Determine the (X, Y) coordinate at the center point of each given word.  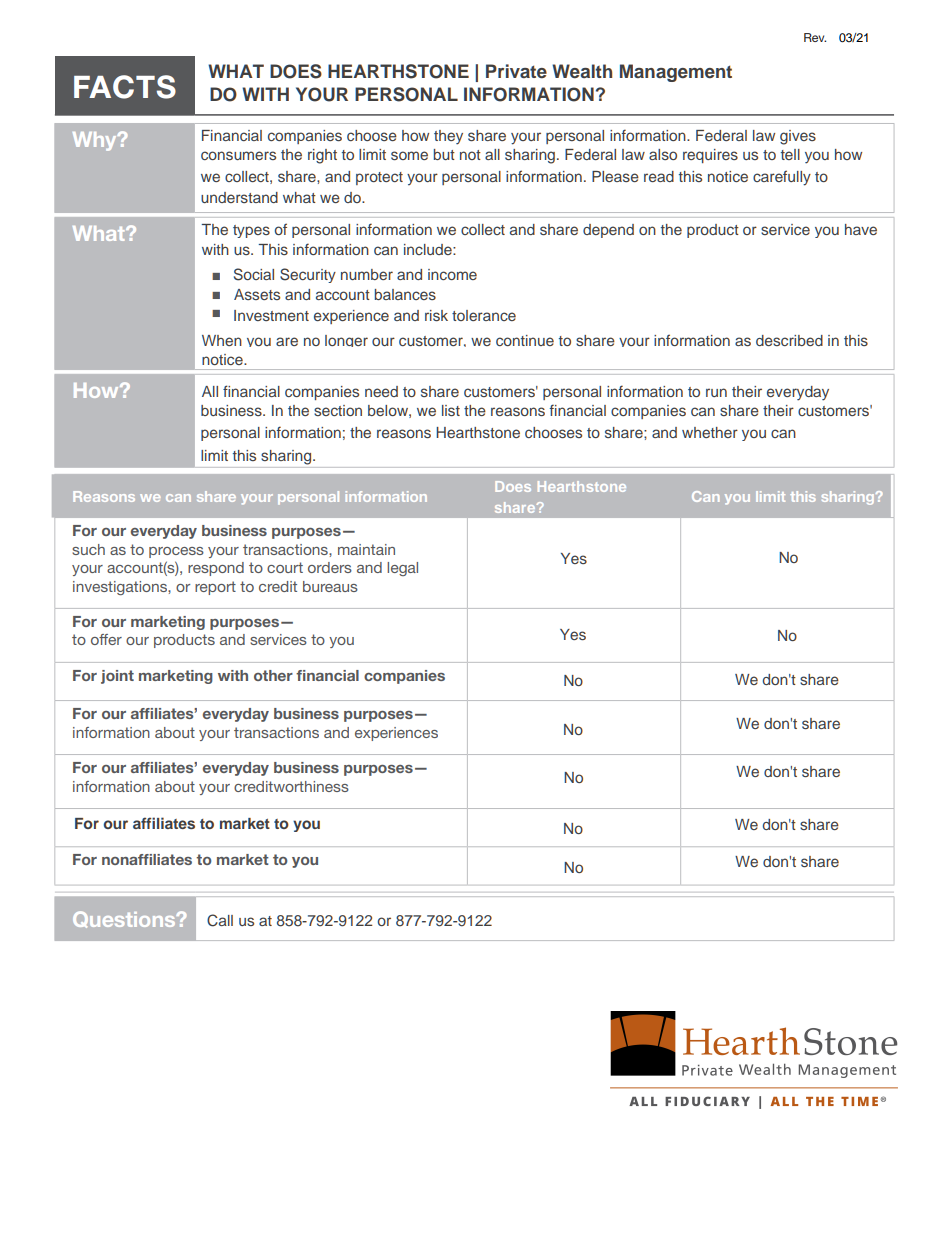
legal (402, 569)
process (176, 552)
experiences (396, 734)
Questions (125, 919)
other (273, 675)
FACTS (125, 87)
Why (96, 141)
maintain (366, 549)
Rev (815, 37)
